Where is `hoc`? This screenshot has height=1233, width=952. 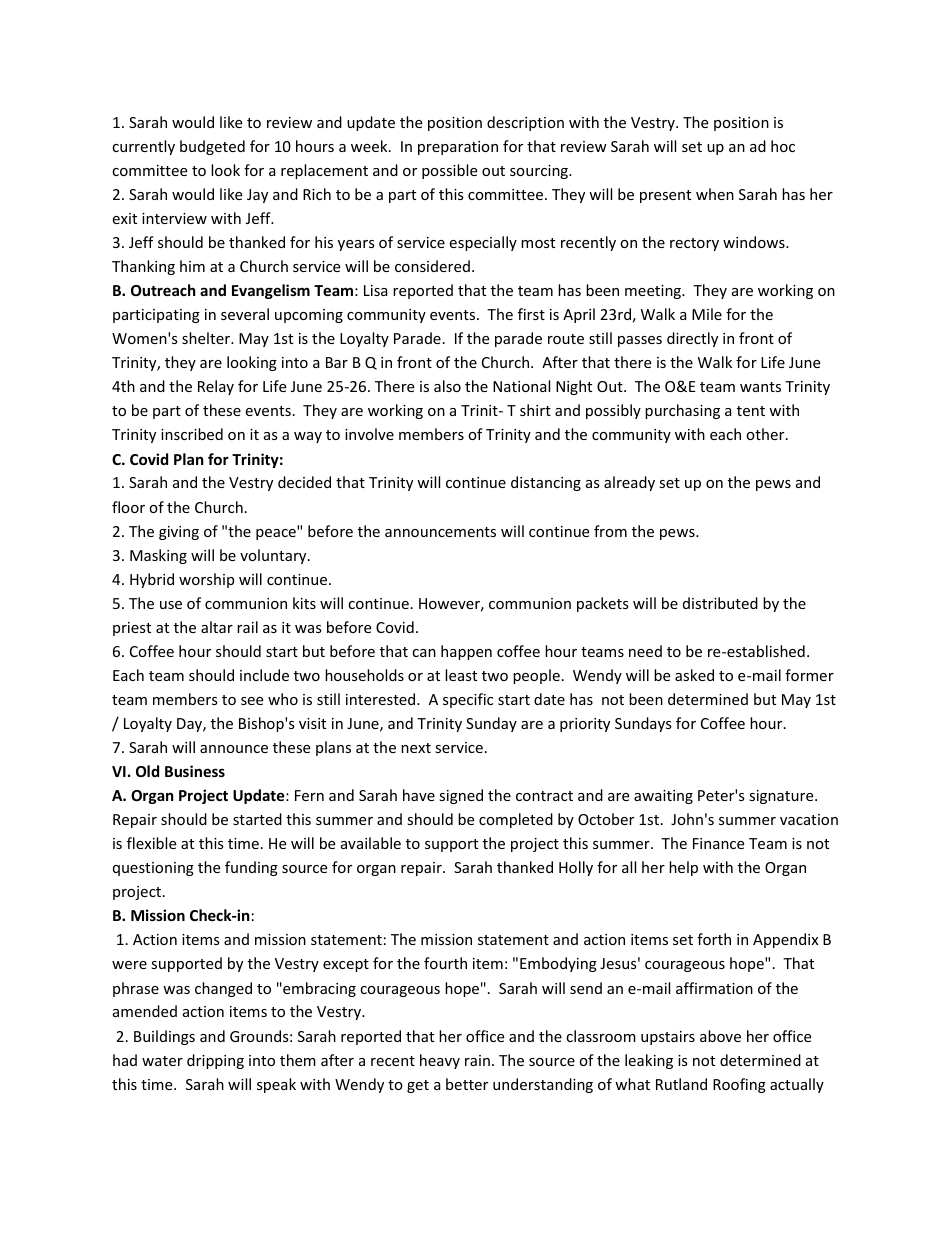
hoc is located at coordinates (783, 146).
